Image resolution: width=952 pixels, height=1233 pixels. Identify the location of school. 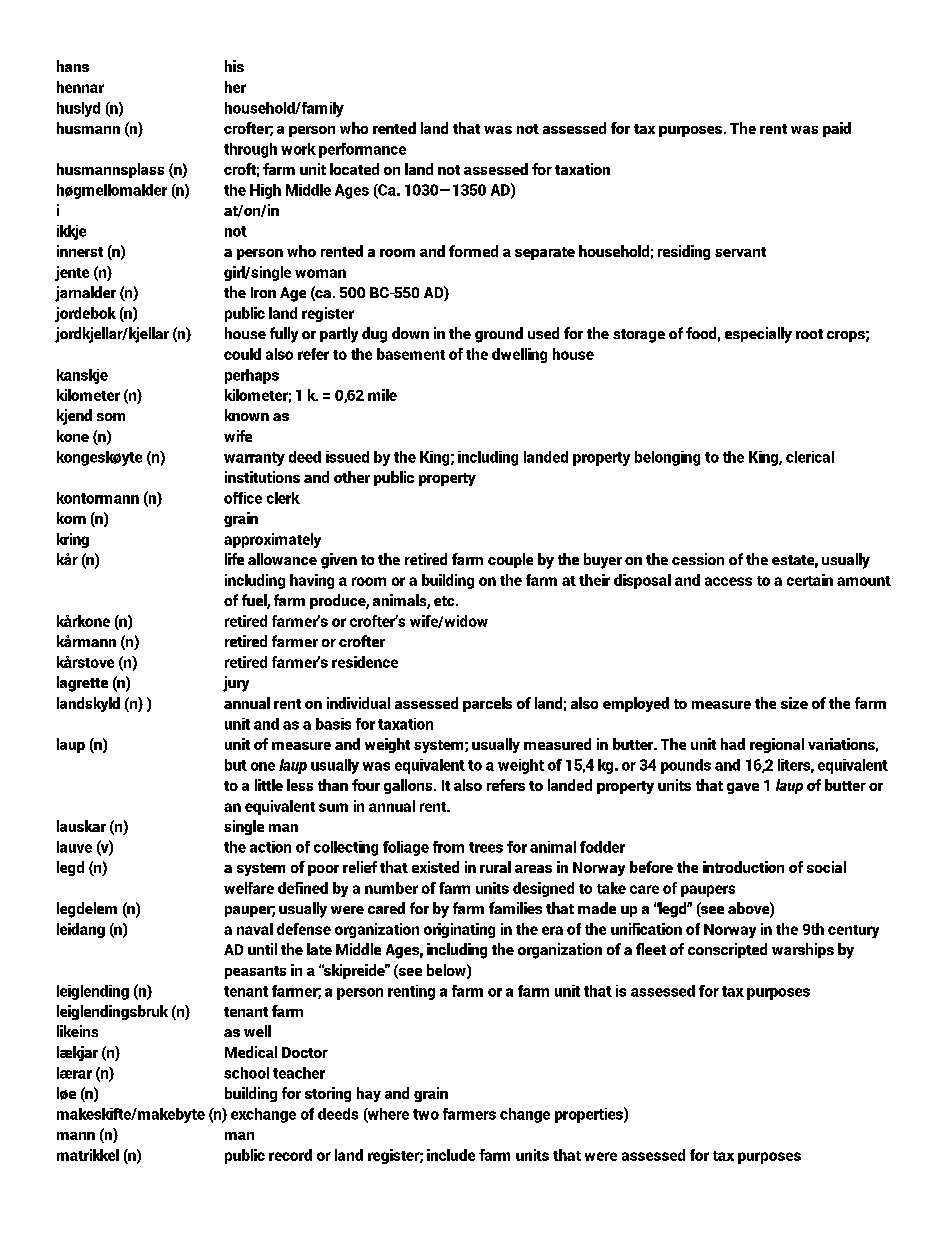
(246, 1073).
